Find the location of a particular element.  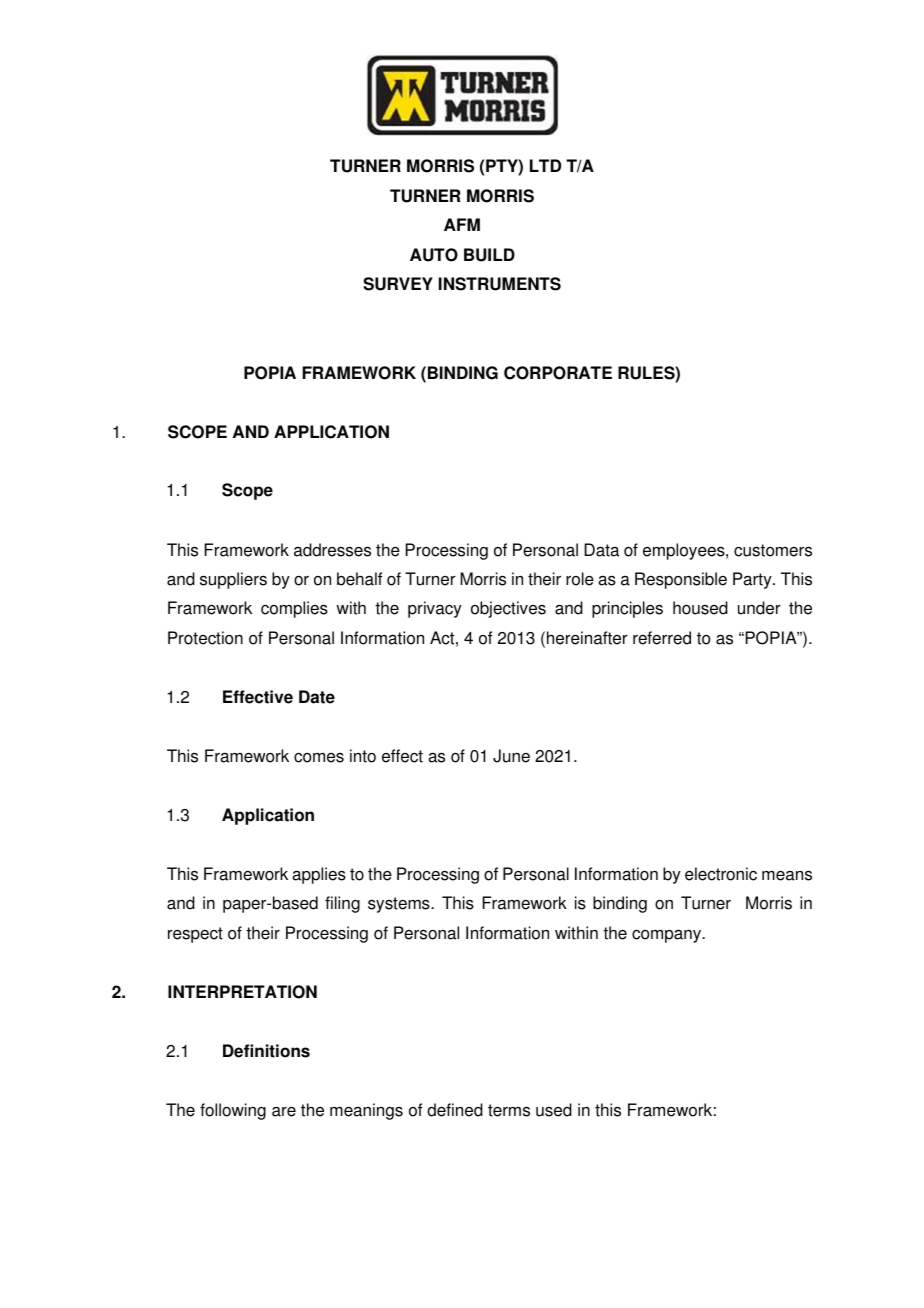

electronic is located at coordinates (721, 874).
